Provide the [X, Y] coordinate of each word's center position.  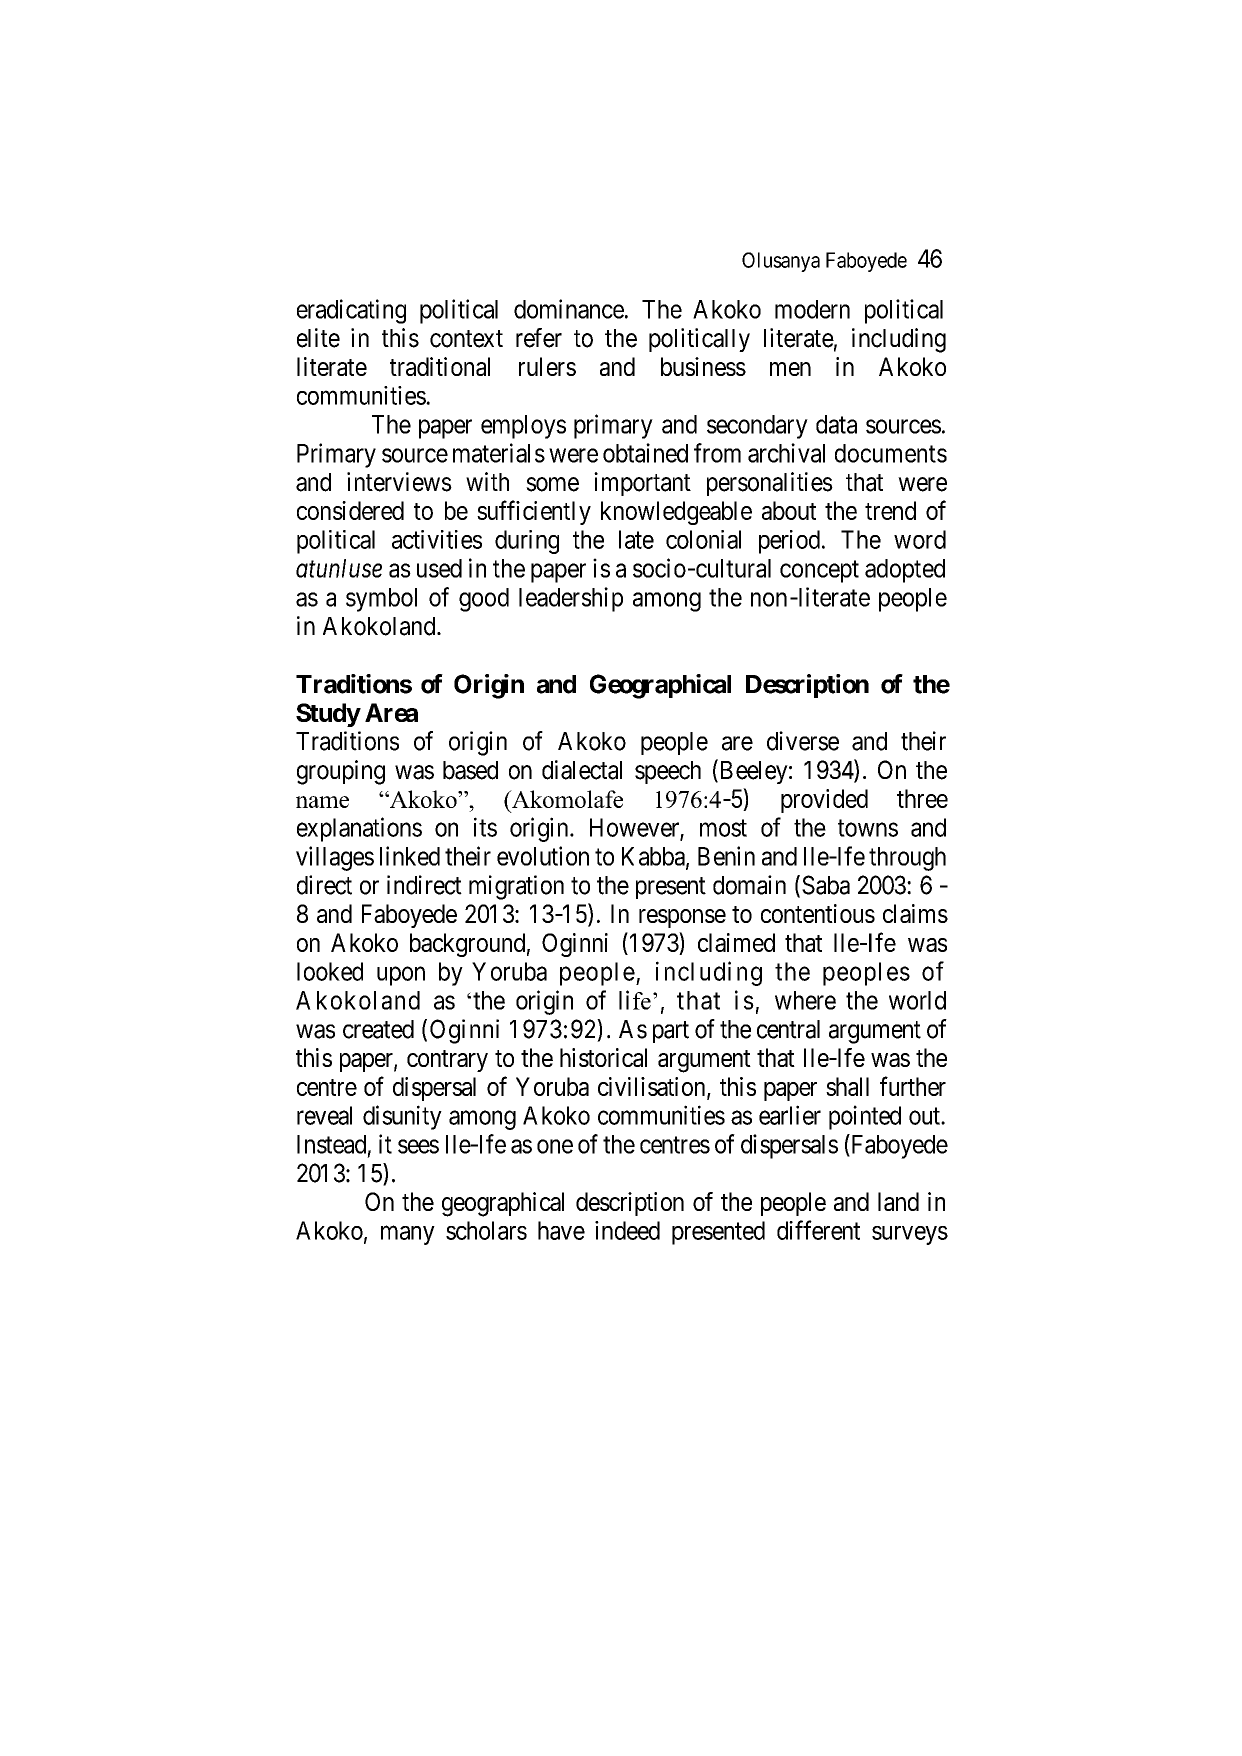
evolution [543, 856]
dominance [569, 309]
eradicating [351, 311]
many [408, 1235]
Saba [826, 885]
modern [812, 309]
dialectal [582, 770]
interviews [399, 482]
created [378, 1029]
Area [391, 712]
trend [890, 510]
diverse [803, 741]
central [788, 1029]
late [636, 539]
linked [410, 856]
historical [603, 1057]
